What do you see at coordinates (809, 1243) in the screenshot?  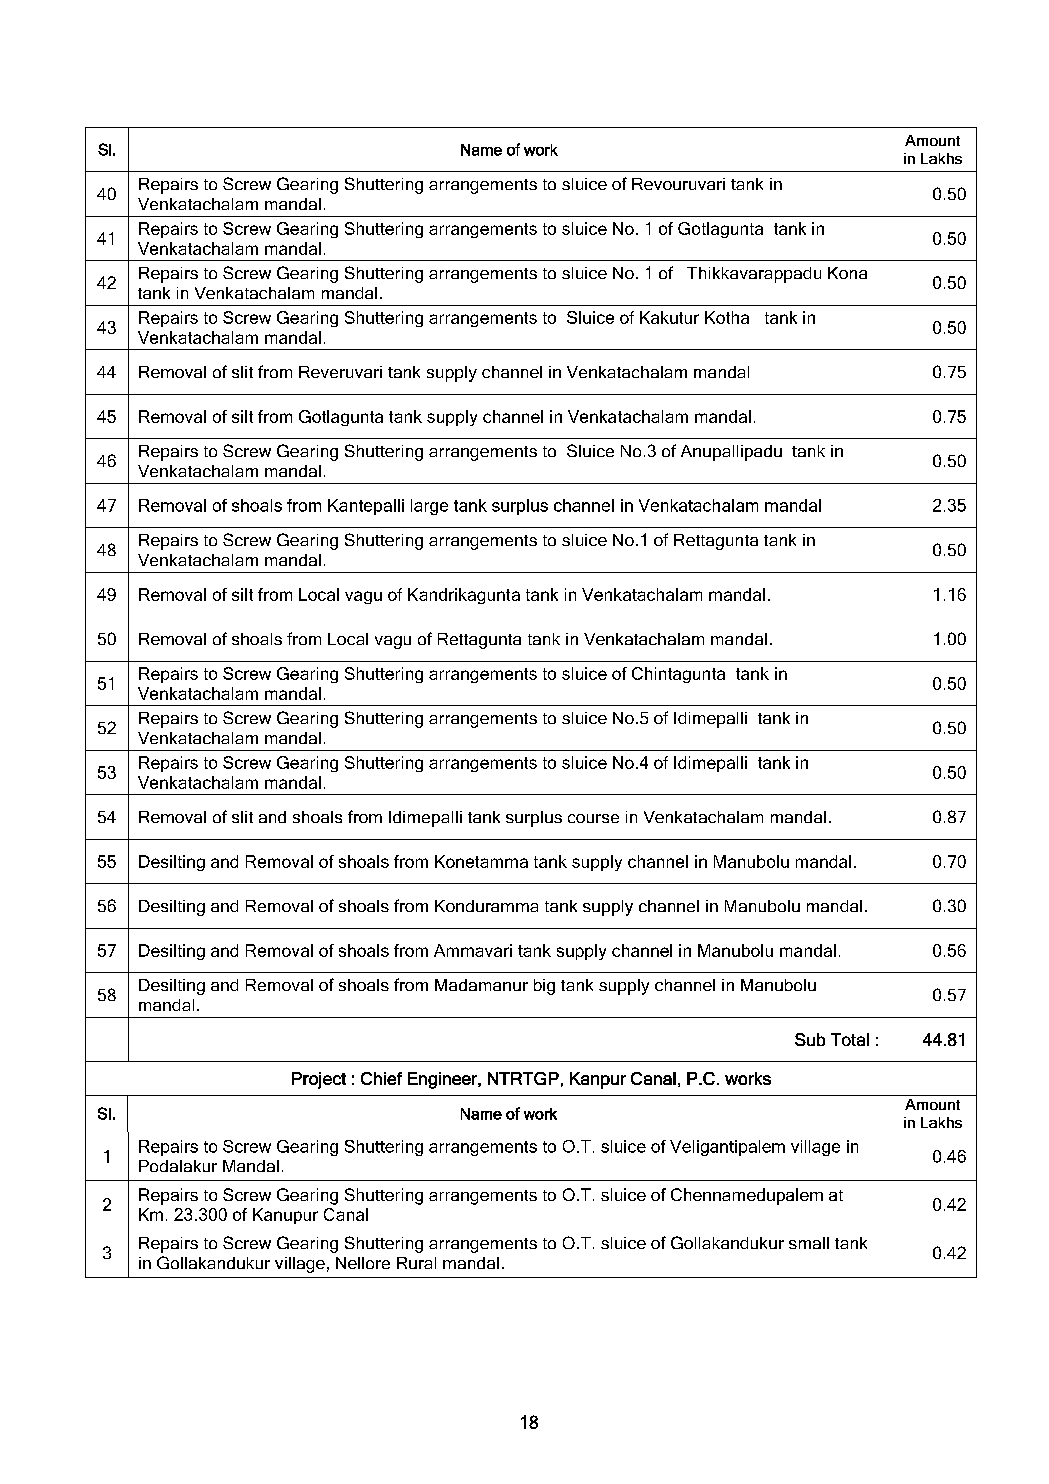 I see `small` at bounding box center [809, 1243].
